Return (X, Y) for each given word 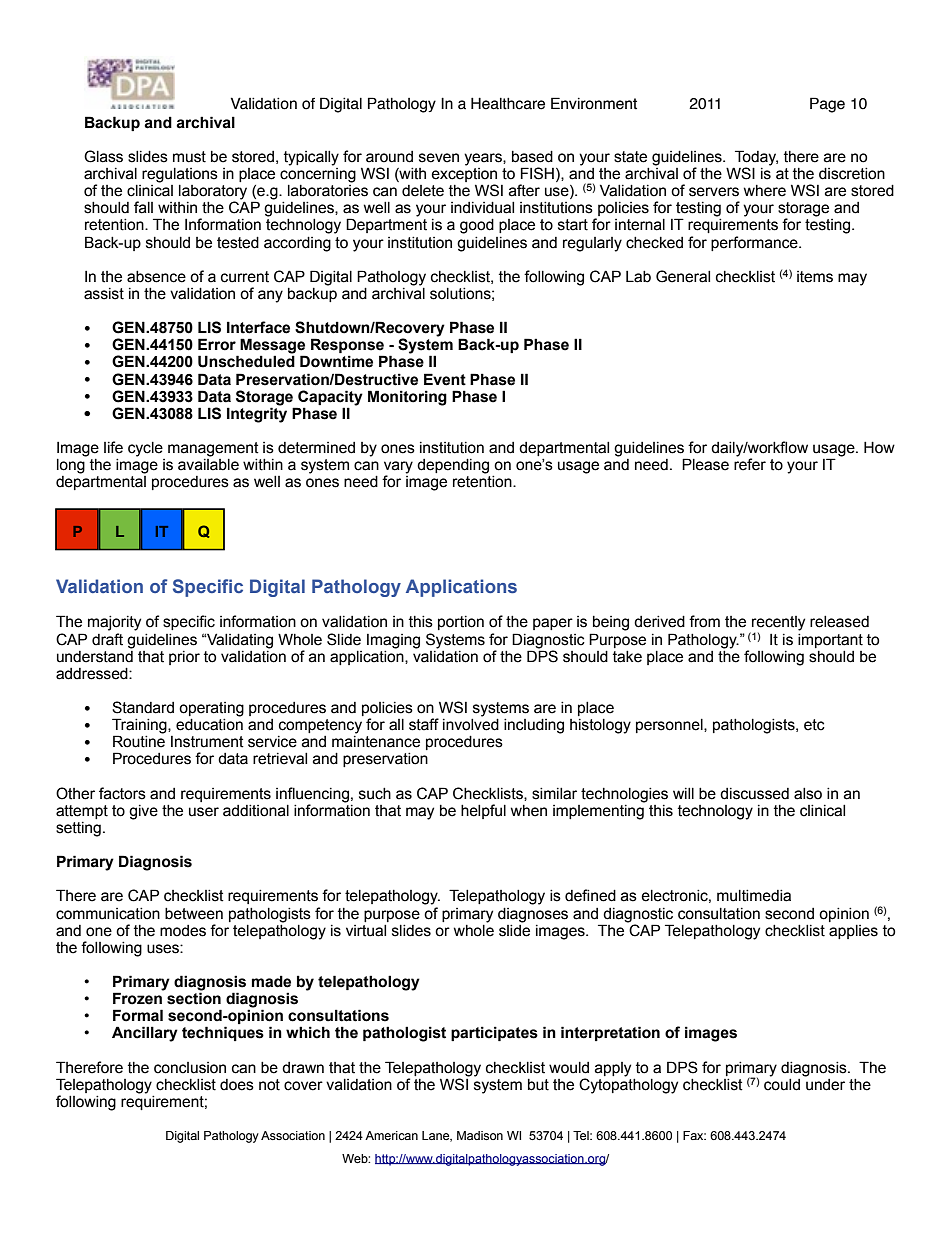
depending (453, 466)
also (808, 794)
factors (122, 793)
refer (750, 463)
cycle (145, 449)
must (189, 157)
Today (755, 159)
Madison (480, 1135)
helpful (483, 811)
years (484, 159)
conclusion (190, 1068)
